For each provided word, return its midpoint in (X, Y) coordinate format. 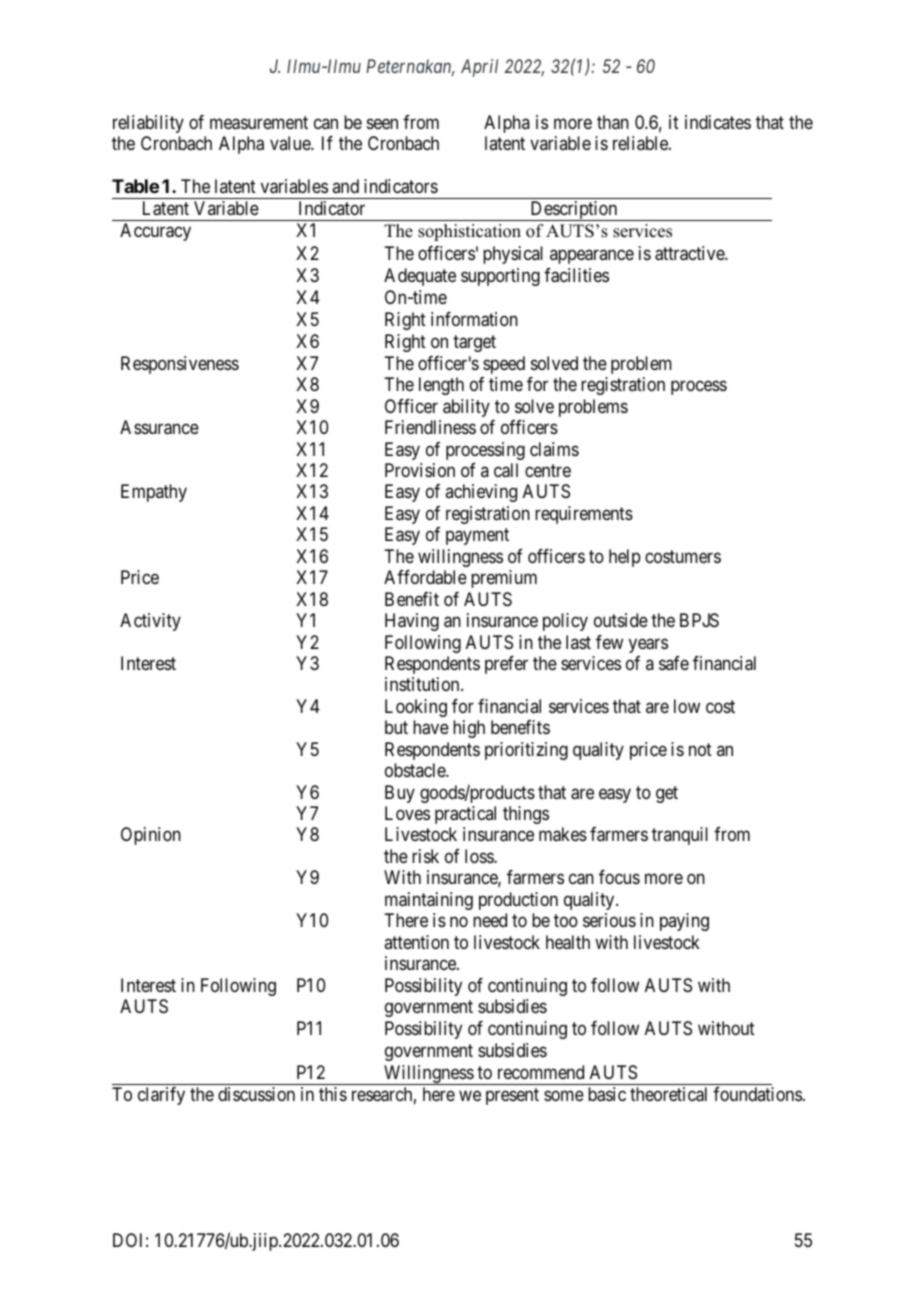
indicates (718, 122)
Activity (150, 622)
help (625, 558)
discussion (256, 1094)
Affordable (425, 577)
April (479, 68)
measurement (259, 123)
